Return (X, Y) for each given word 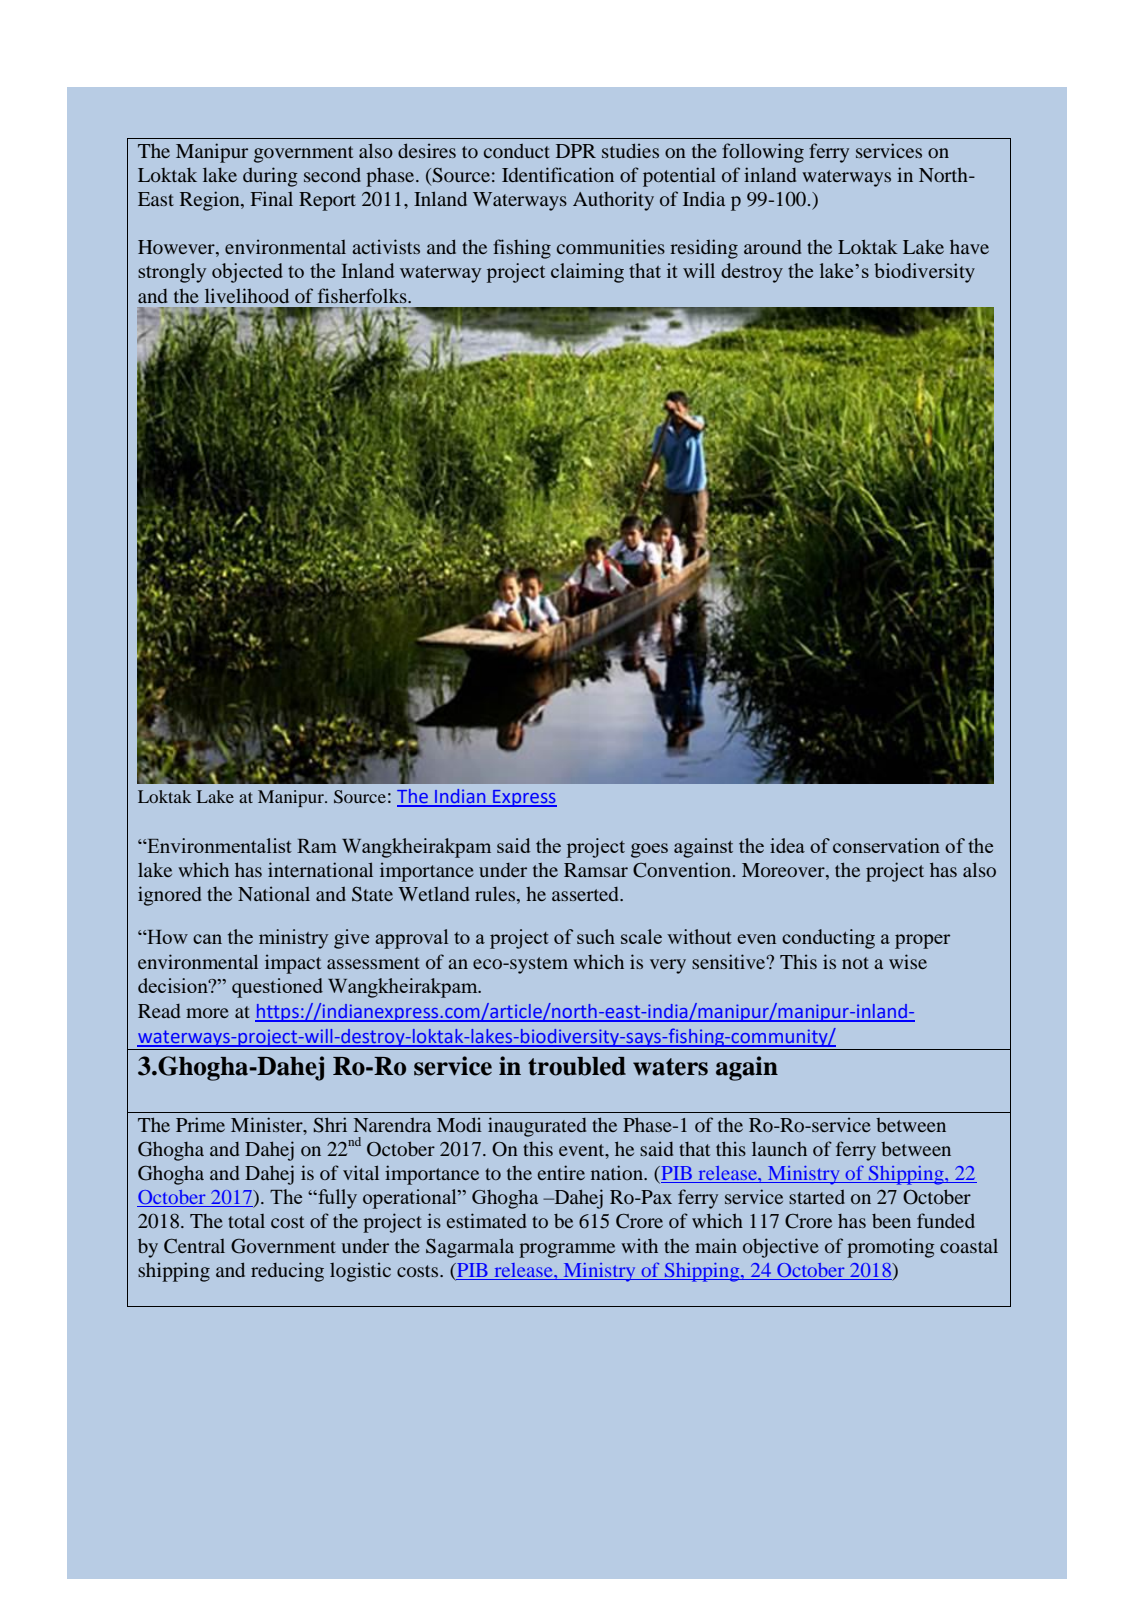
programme (567, 1250)
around (772, 247)
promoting (891, 1248)
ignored (169, 896)
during (270, 177)
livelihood (247, 295)
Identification (558, 174)
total (246, 1221)
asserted (586, 894)
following (763, 153)
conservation (886, 845)
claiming (587, 273)
